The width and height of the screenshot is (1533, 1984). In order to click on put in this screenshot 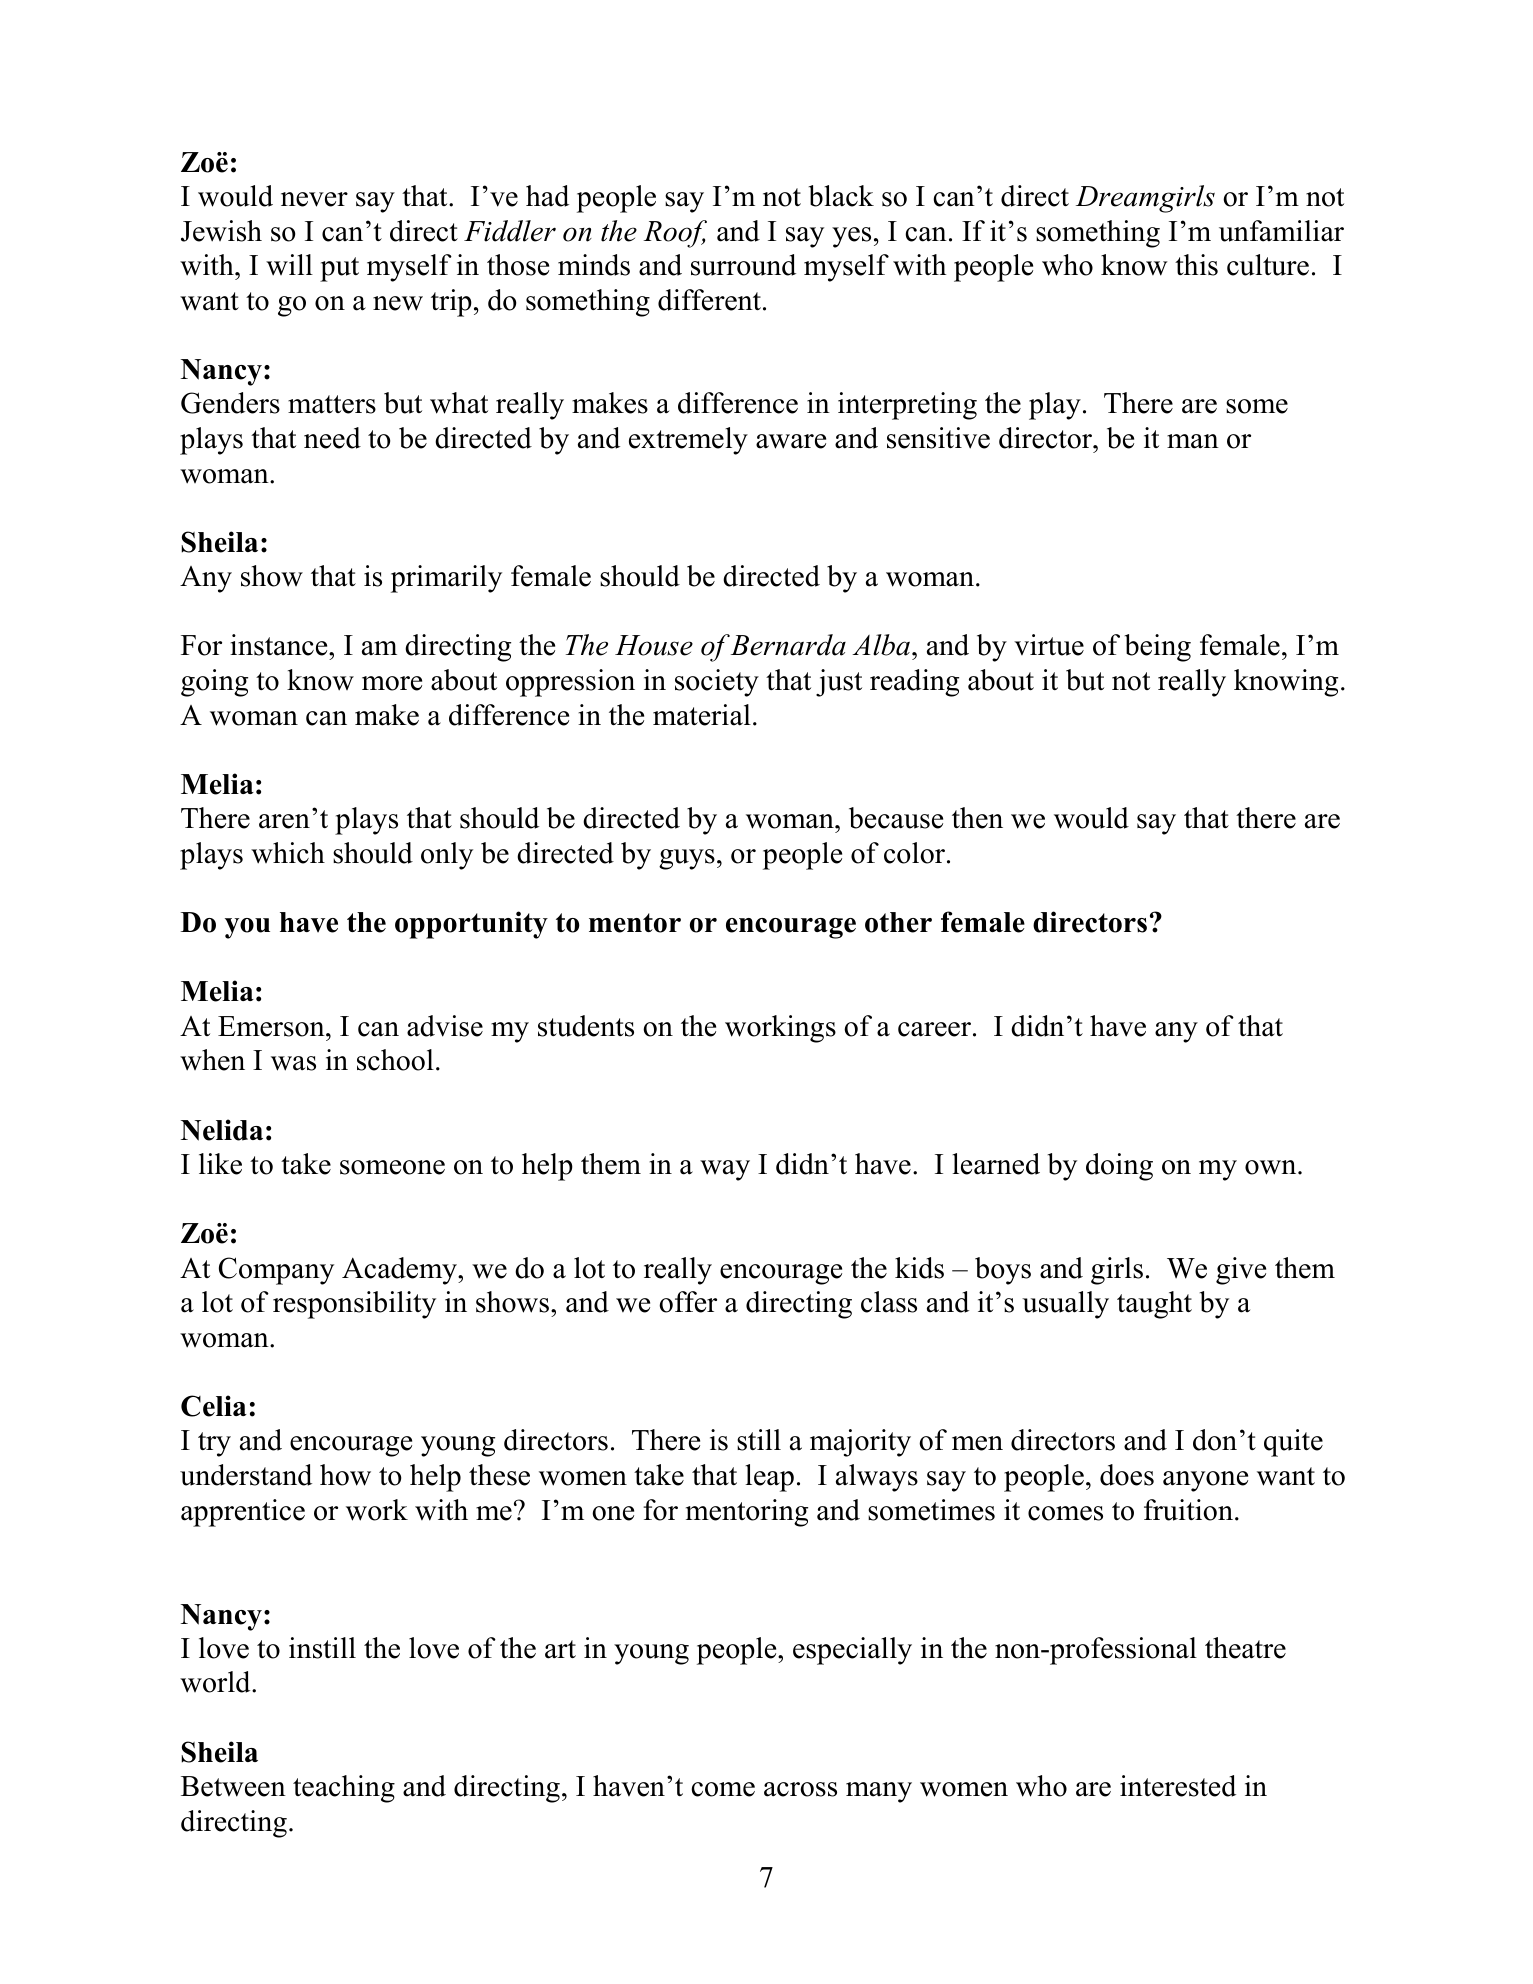, I will do `click(339, 269)`.
